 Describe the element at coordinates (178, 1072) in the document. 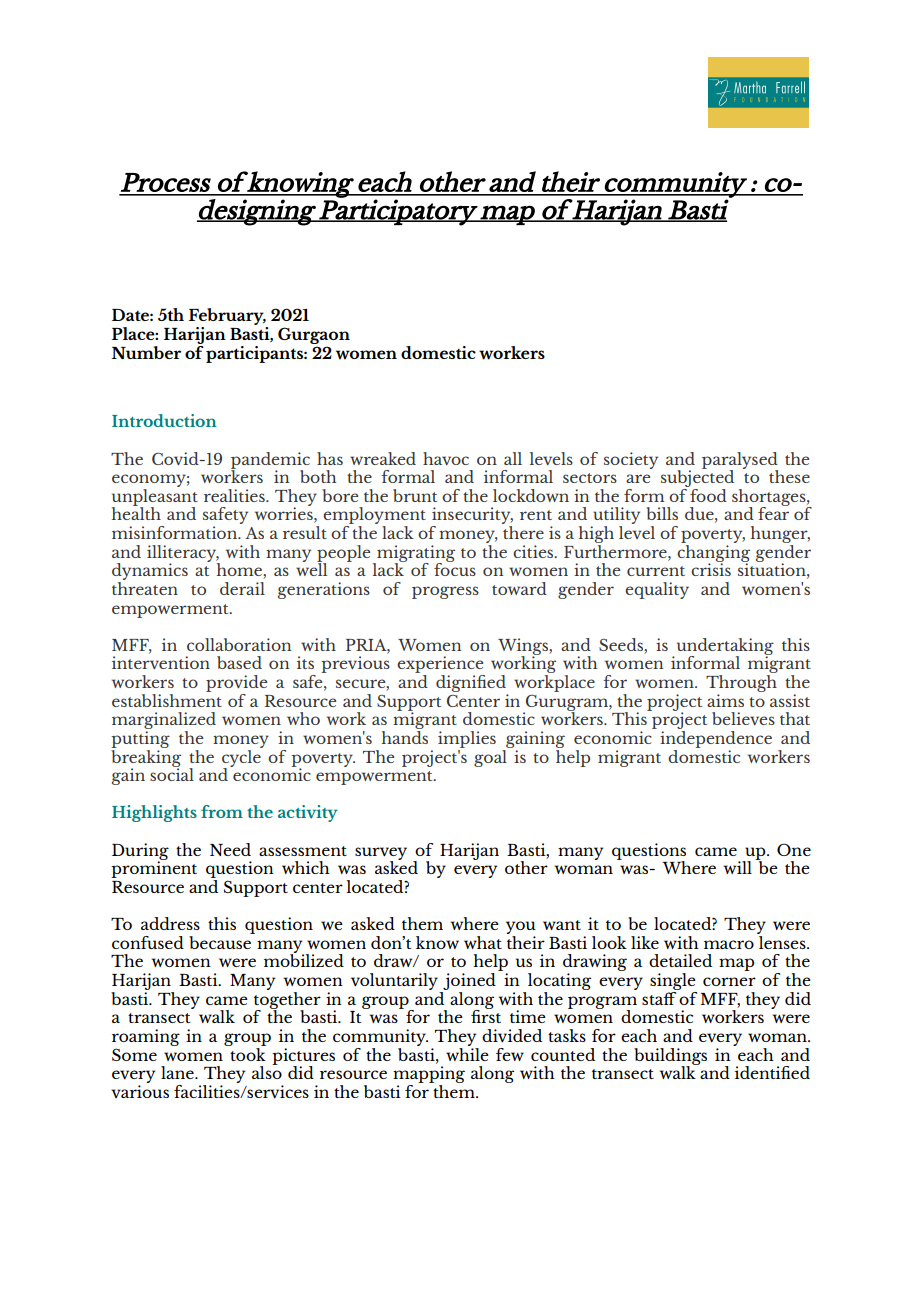

I see `lane` at that location.
